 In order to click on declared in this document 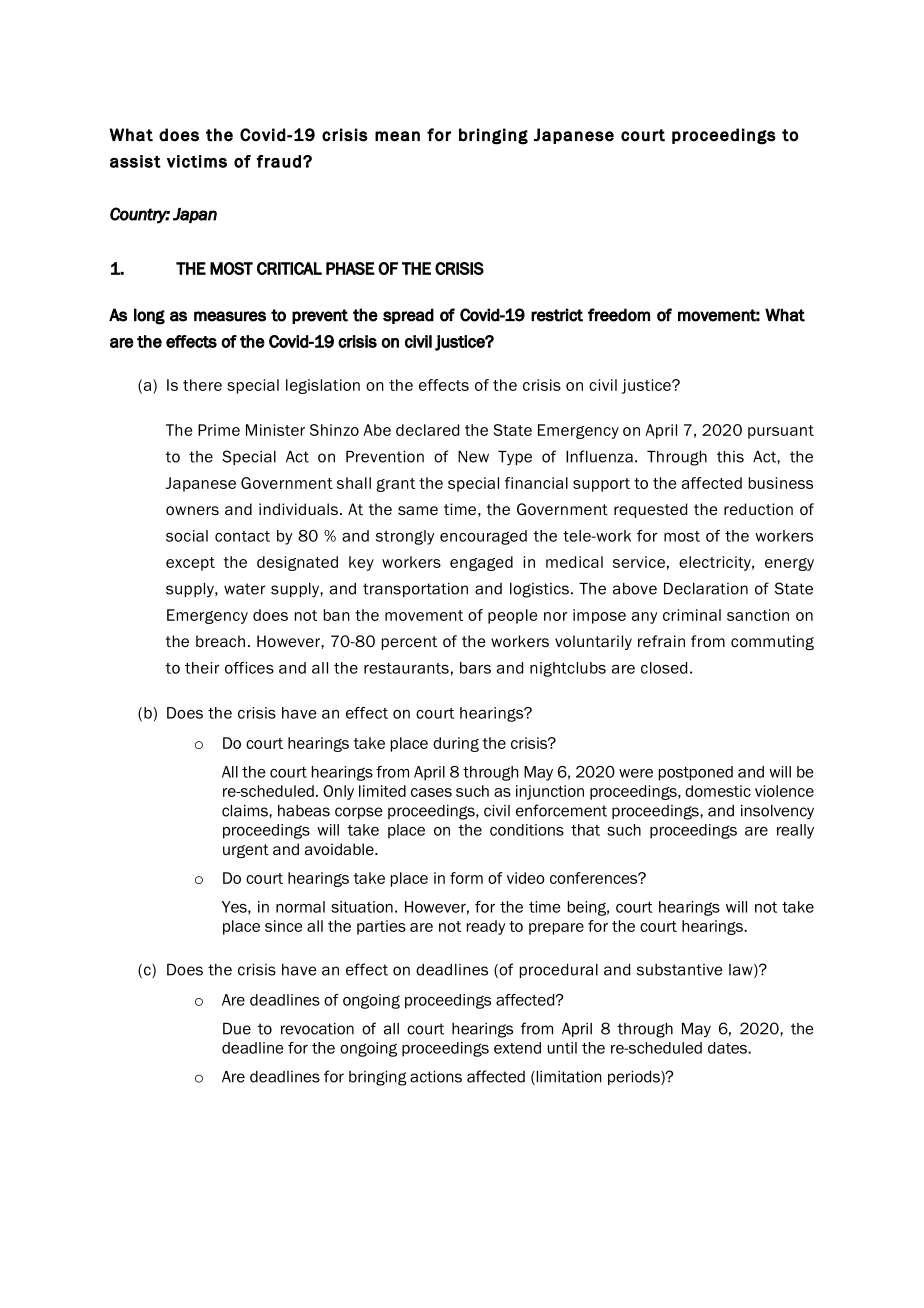, I will do `click(427, 430)`.
